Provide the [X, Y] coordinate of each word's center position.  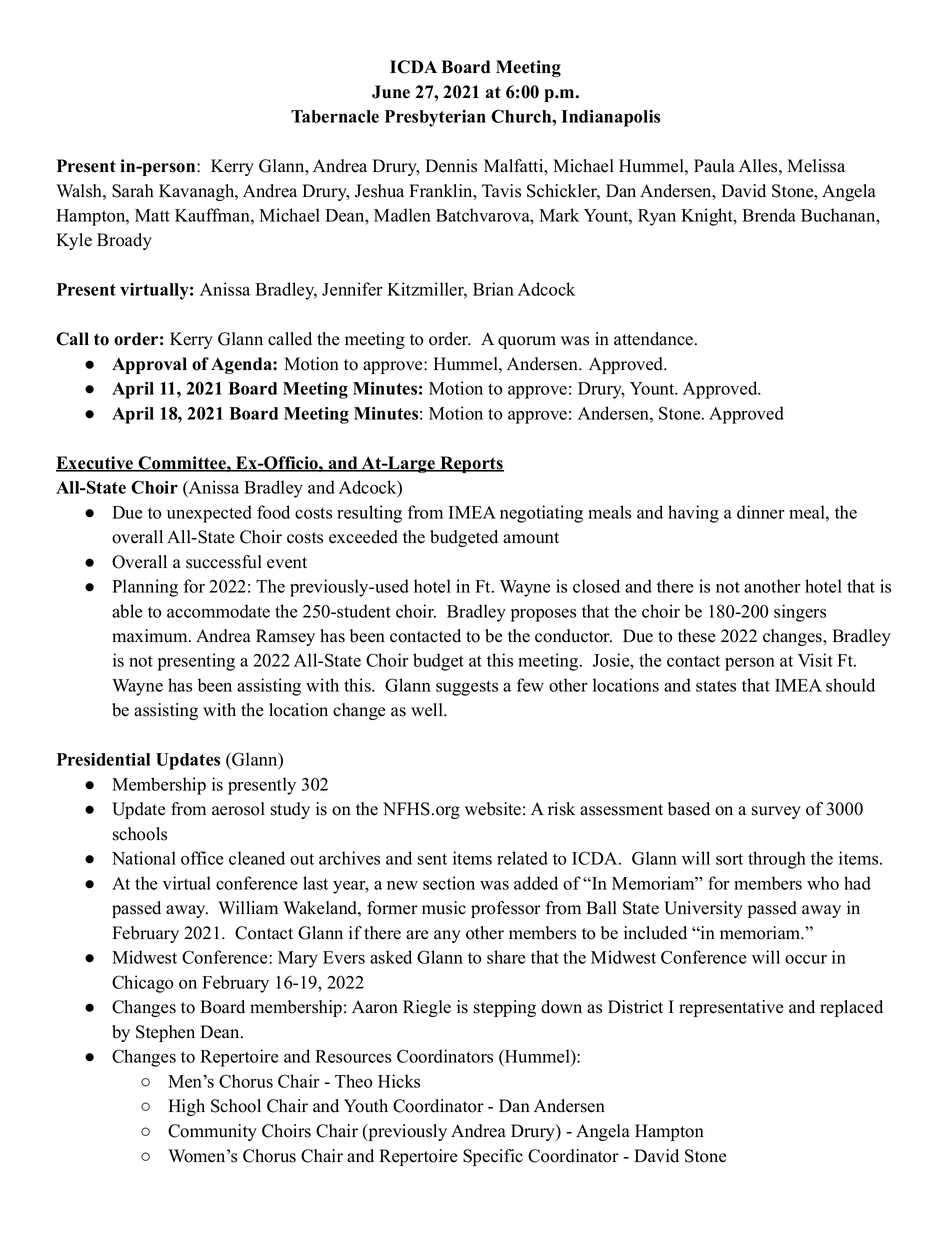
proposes [543, 615]
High [186, 1107]
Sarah [133, 191]
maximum [151, 636]
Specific [493, 1157]
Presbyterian [435, 118]
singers [800, 613]
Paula [714, 166]
